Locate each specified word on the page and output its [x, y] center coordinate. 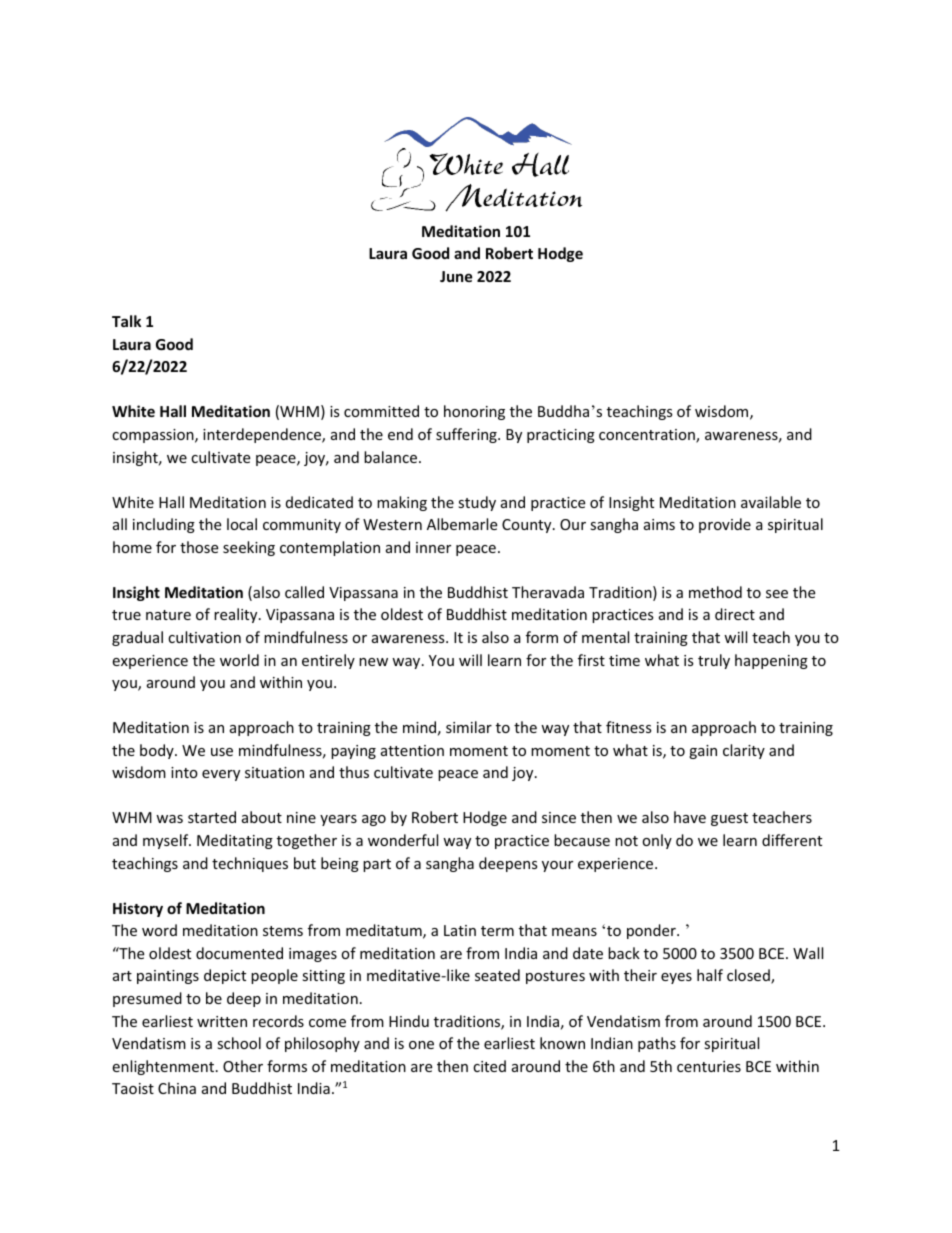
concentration [648, 436]
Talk [126, 321]
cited [489, 1066]
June [456, 276]
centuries [709, 1066]
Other [243, 1066]
